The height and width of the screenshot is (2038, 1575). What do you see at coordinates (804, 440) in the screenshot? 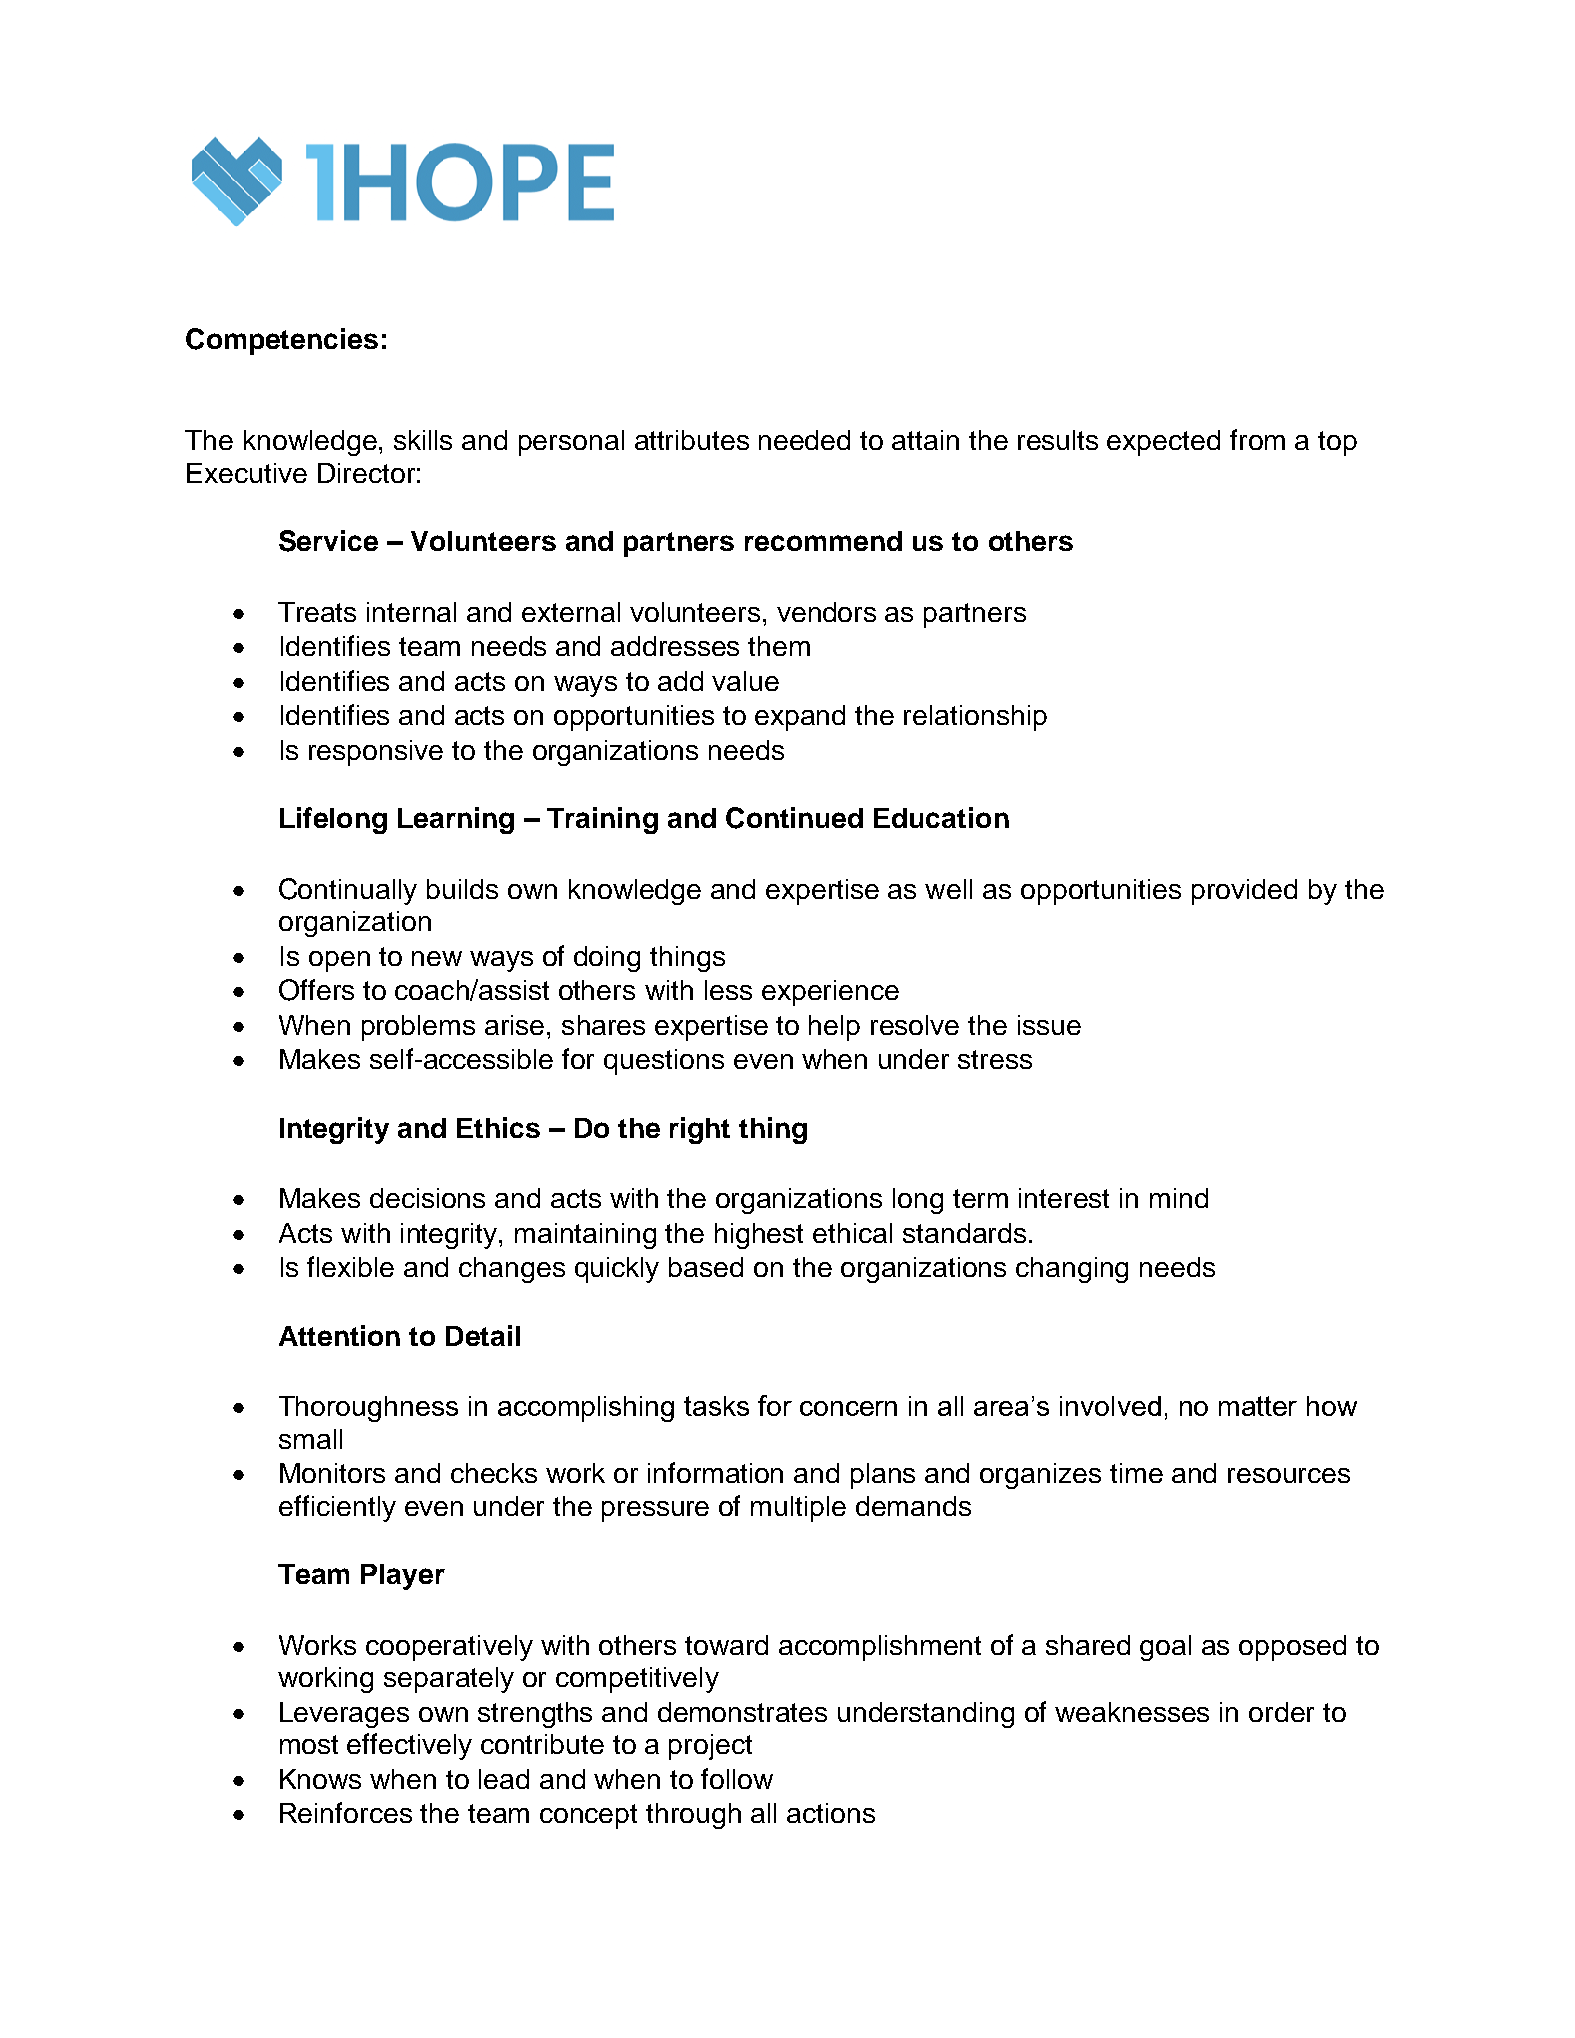
I see `needed` at bounding box center [804, 440].
